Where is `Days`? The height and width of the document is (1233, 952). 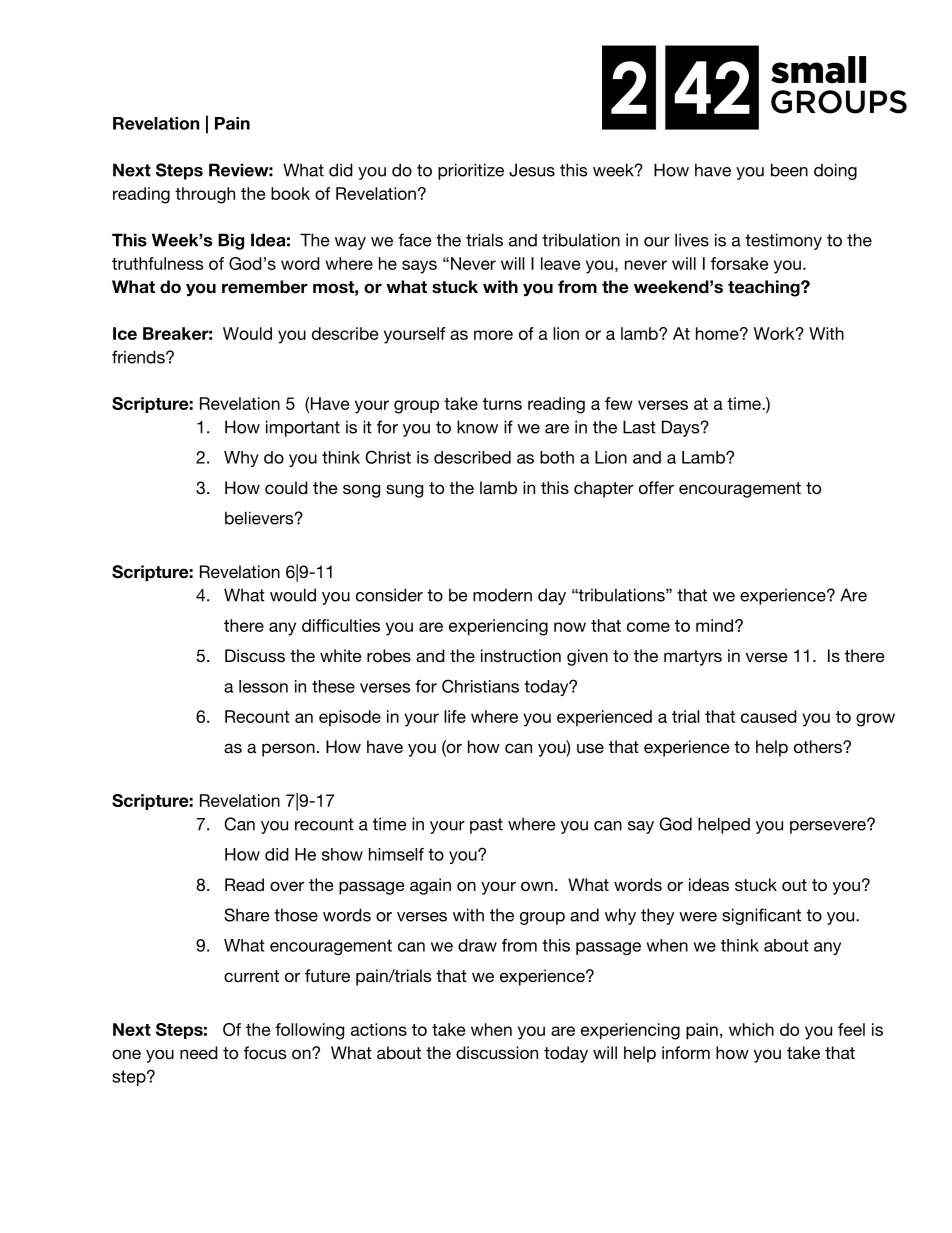
Days is located at coordinates (682, 428).
